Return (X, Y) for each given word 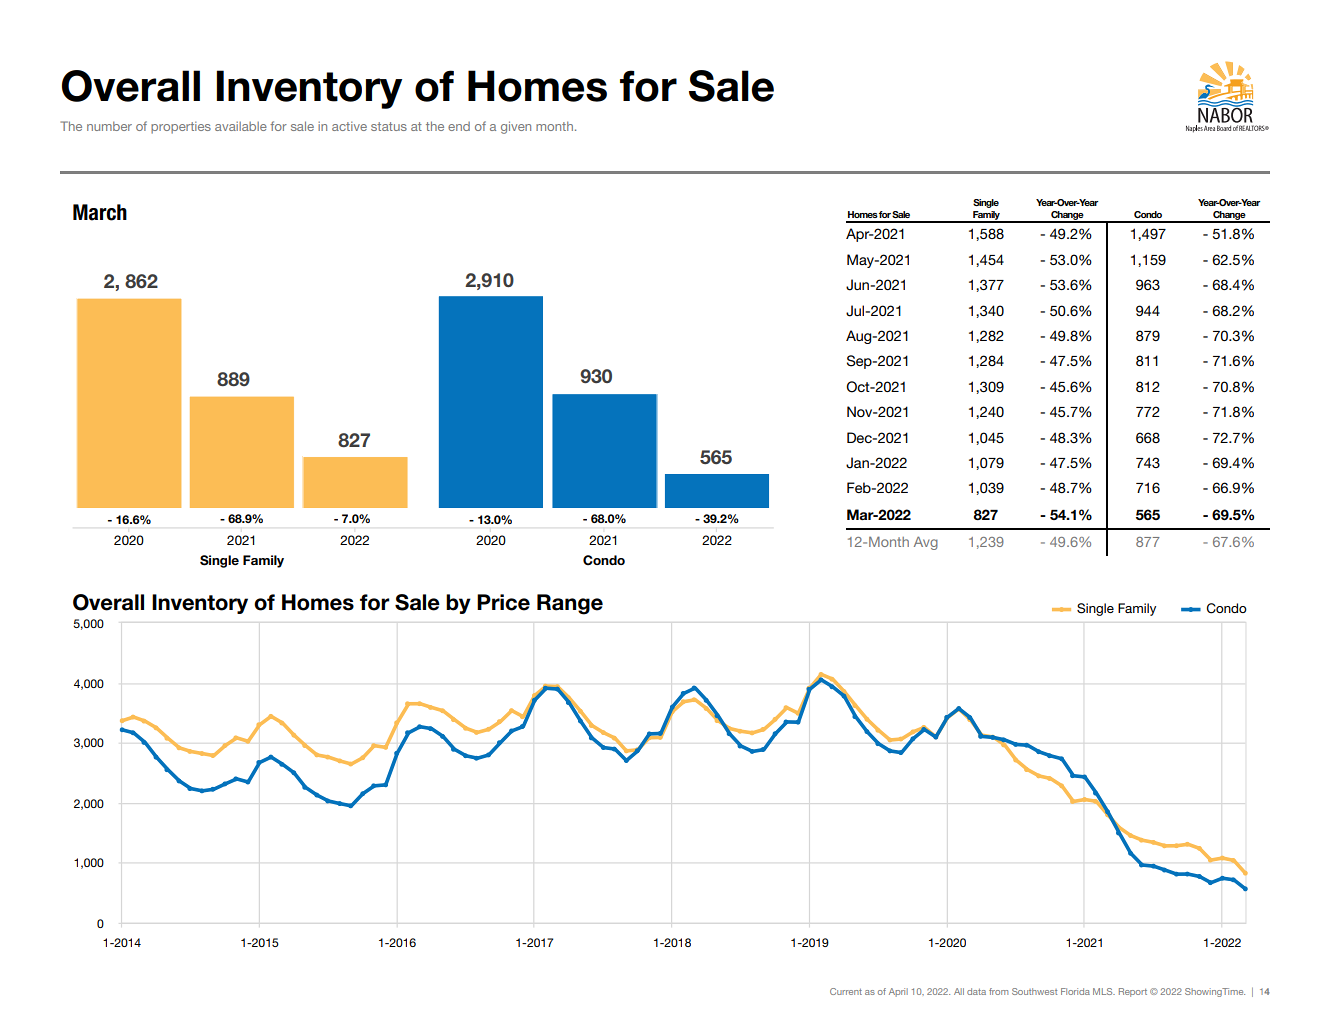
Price (503, 602)
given (516, 127)
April (898, 992)
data (976, 991)
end (459, 126)
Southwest (1034, 991)
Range (570, 604)
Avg (926, 543)
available (241, 126)
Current (846, 991)
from (998, 991)
